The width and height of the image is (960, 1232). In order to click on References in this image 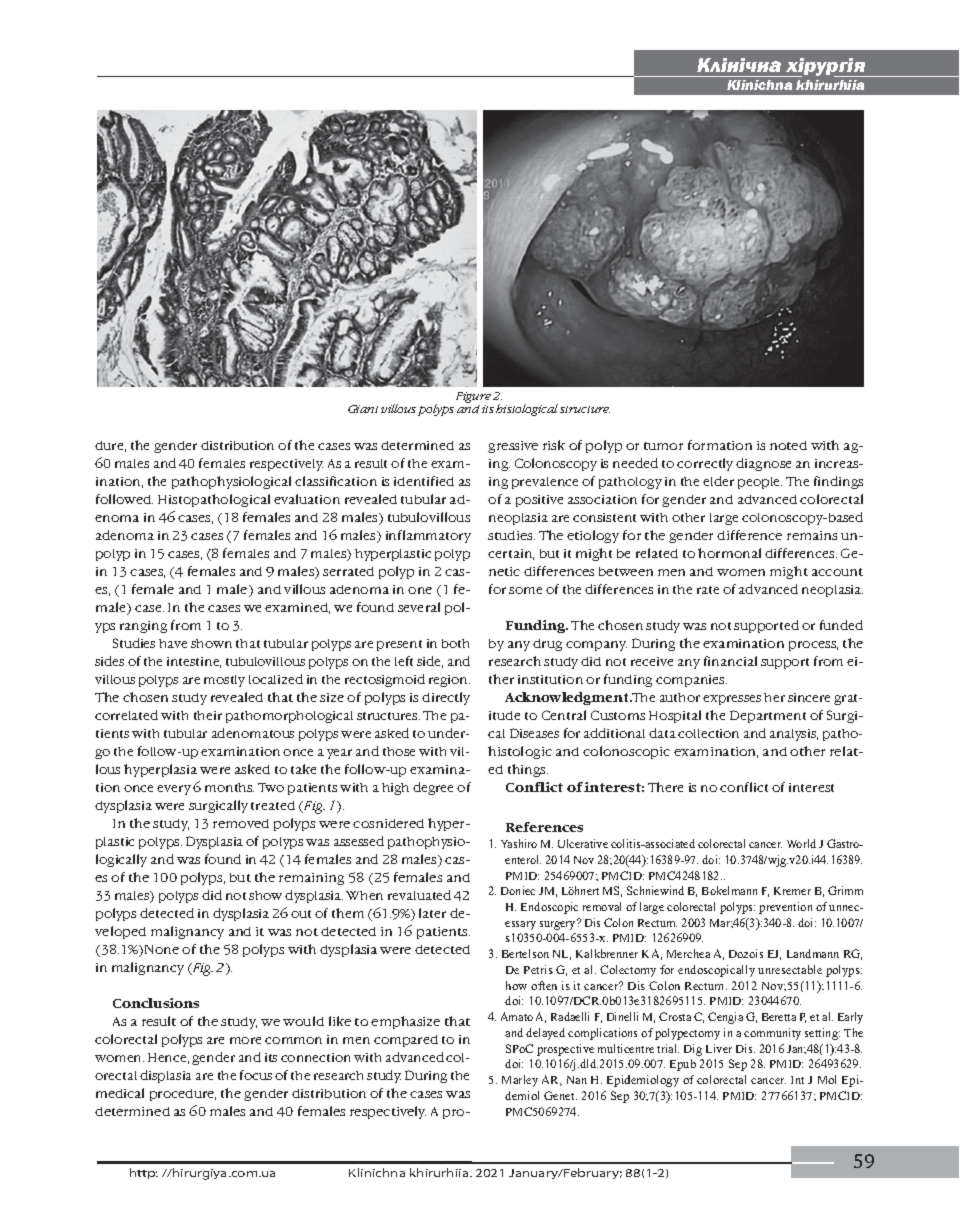, I will do `click(544, 827)`.
